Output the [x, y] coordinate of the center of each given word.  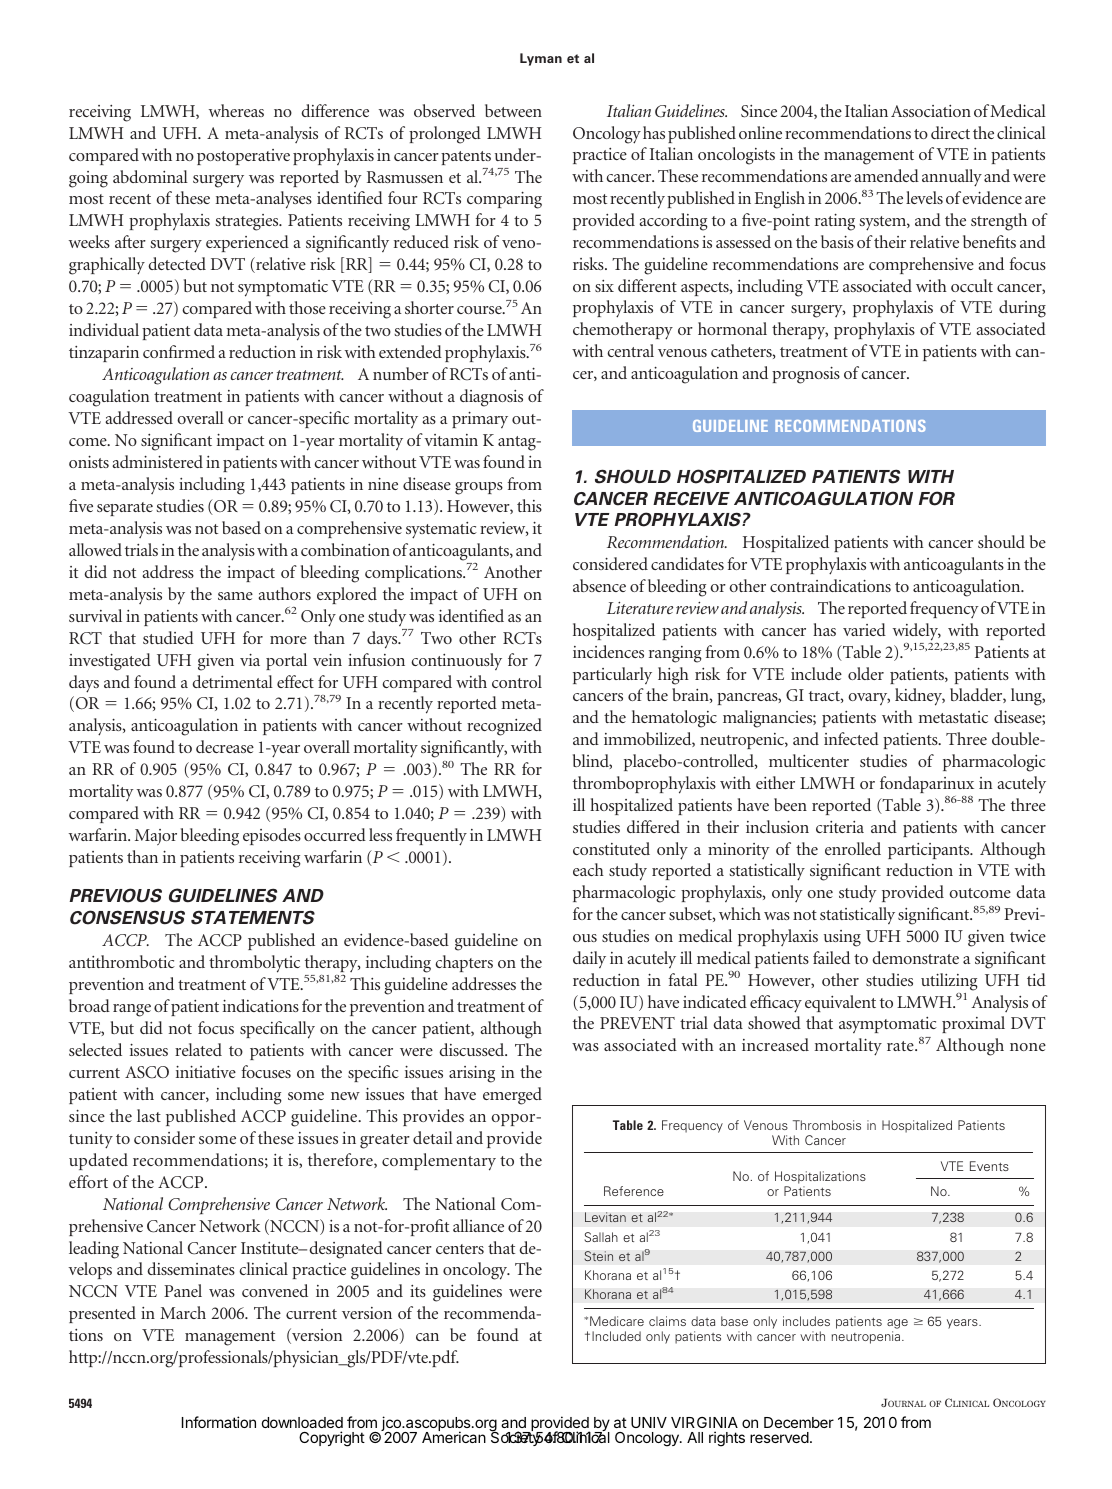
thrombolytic [254, 964]
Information [219, 1422]
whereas [236, 110]
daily [589, 959]
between [513, 110]
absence [599, 585]
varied [864, 629]
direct [950, 132]
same [235, 596]
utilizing [949, 982]
